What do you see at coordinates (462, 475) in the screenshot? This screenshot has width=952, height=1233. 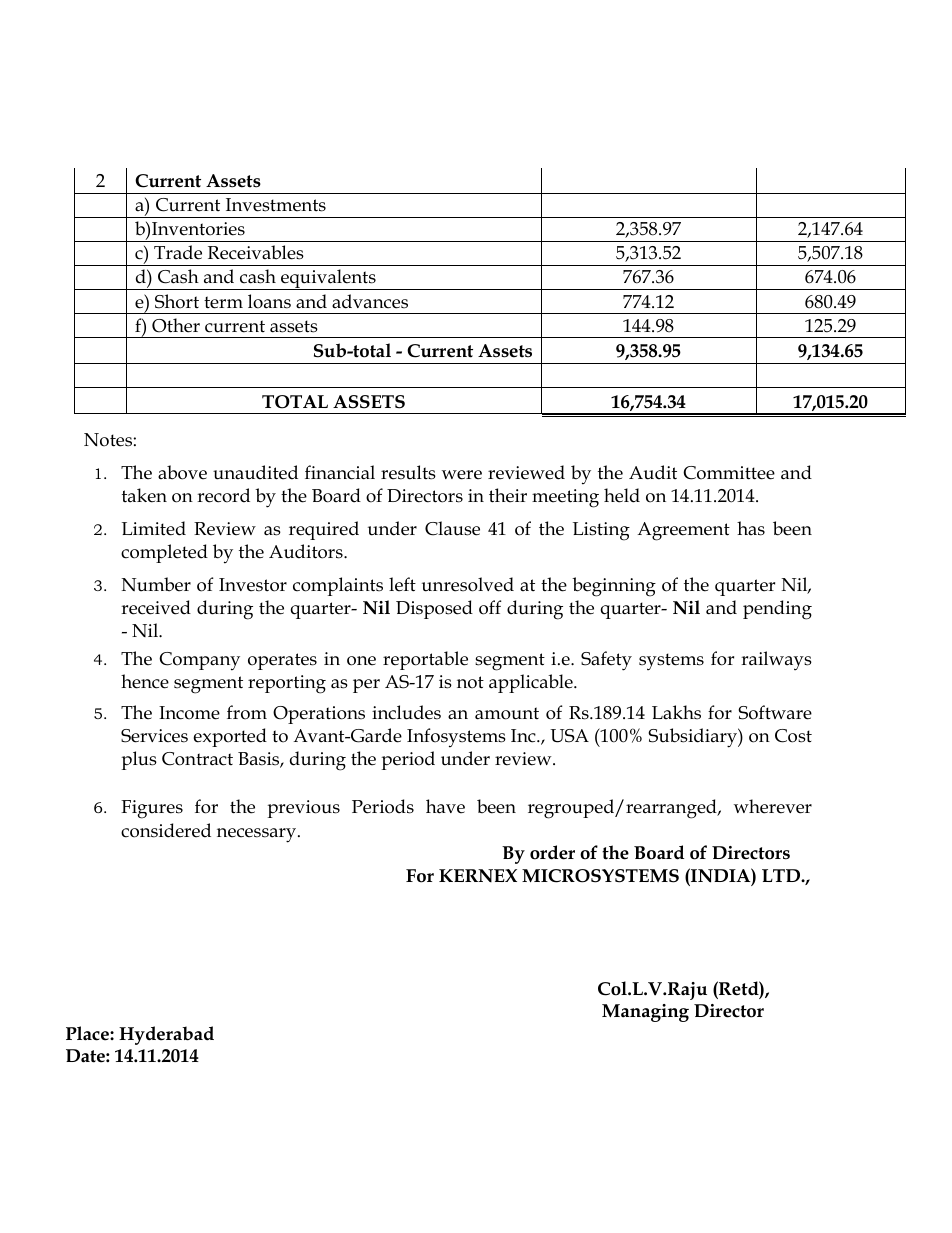 I see `were` at bounding box center [462, 475].
